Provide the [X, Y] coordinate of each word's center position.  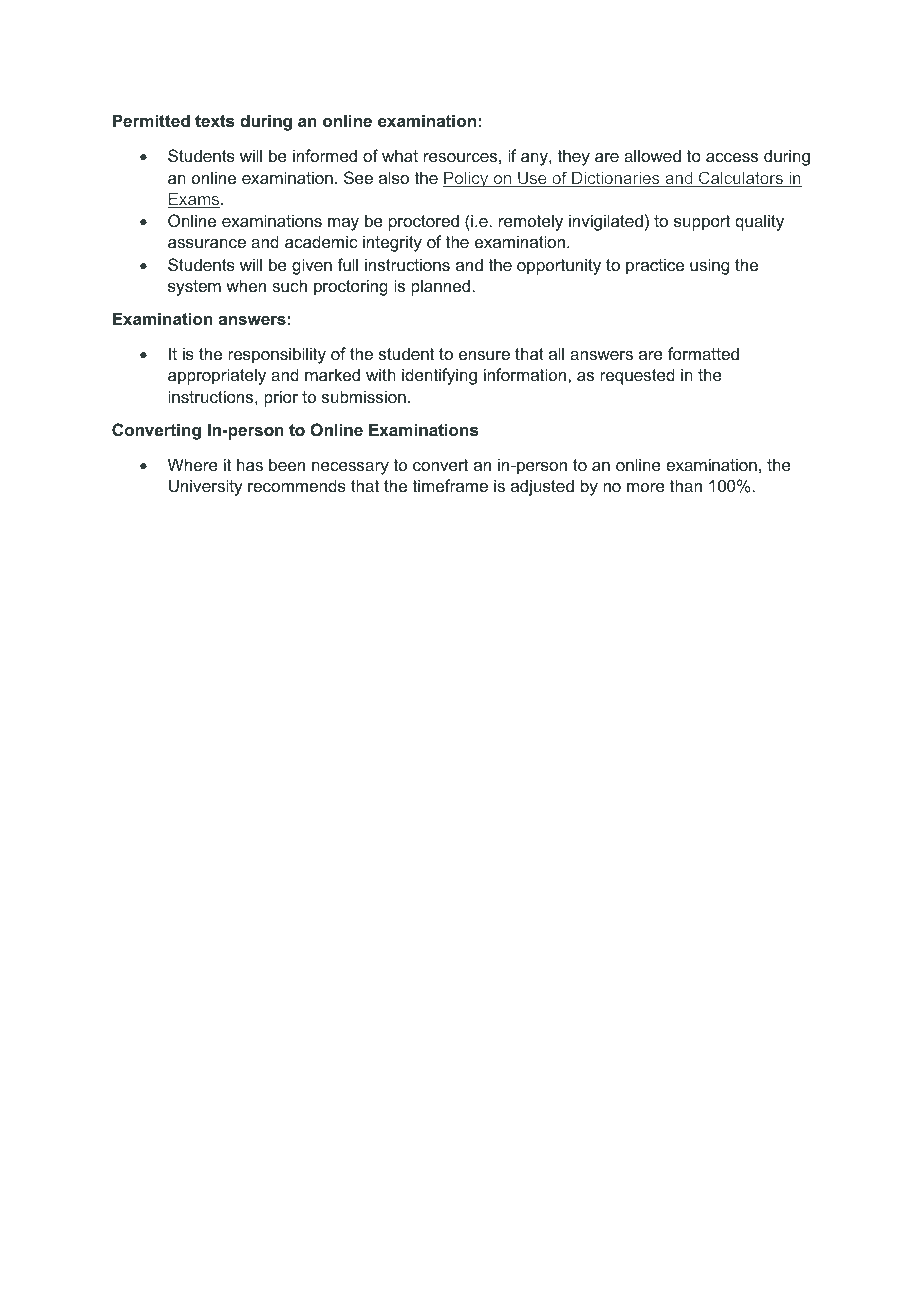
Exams [195, 200]
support [702, 223]
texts [214, 121]
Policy [467, 180]
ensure [484, 355]
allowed [652, 155]
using [709, 266]
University [206, 487]
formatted [703, 353]
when [246, 285]
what [400, 155]
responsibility [277, 355]
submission [364, 396]
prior [281, 398]
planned [440, 287]
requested [637, 376]
